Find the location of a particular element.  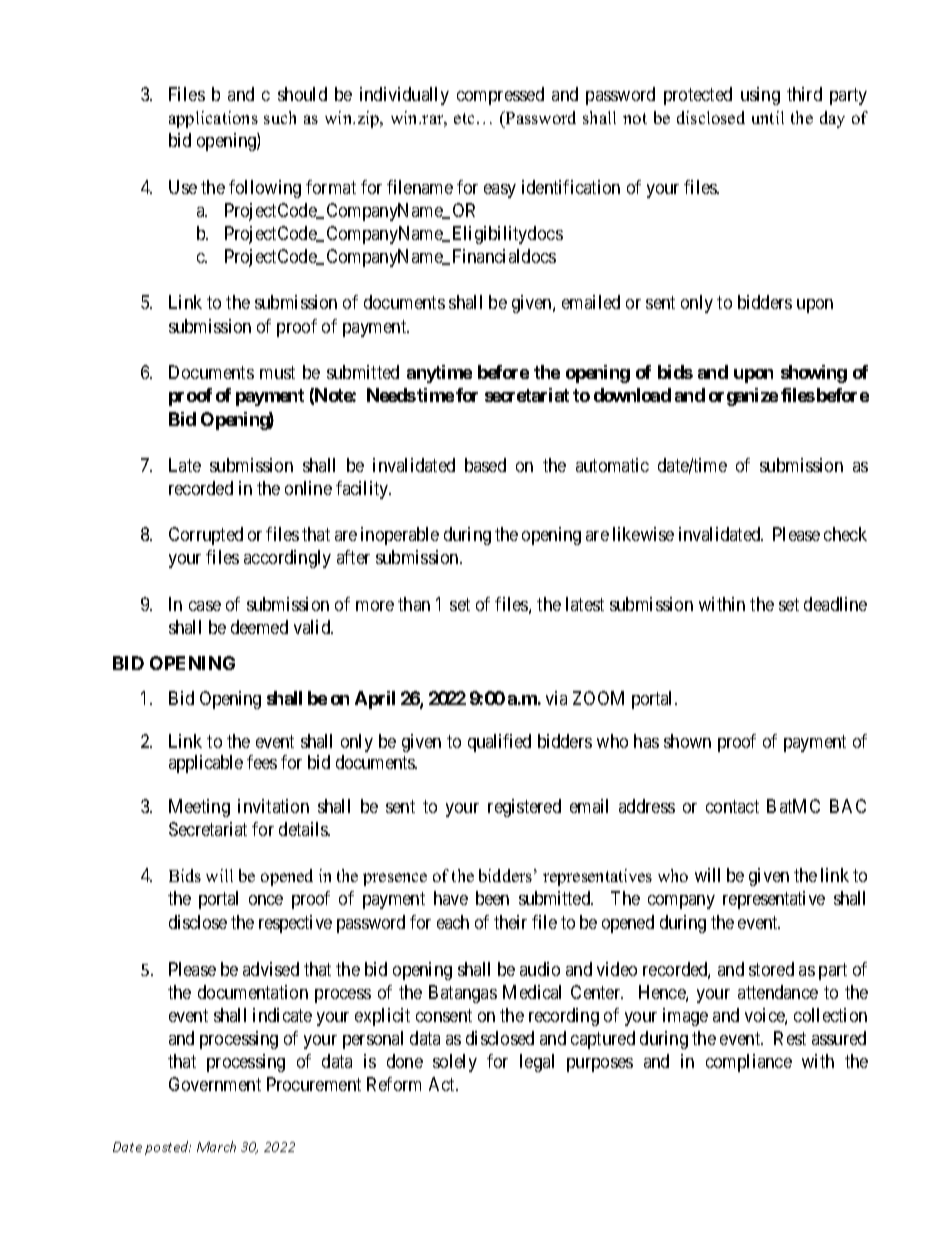

until is located at coordinates (768, 117).
